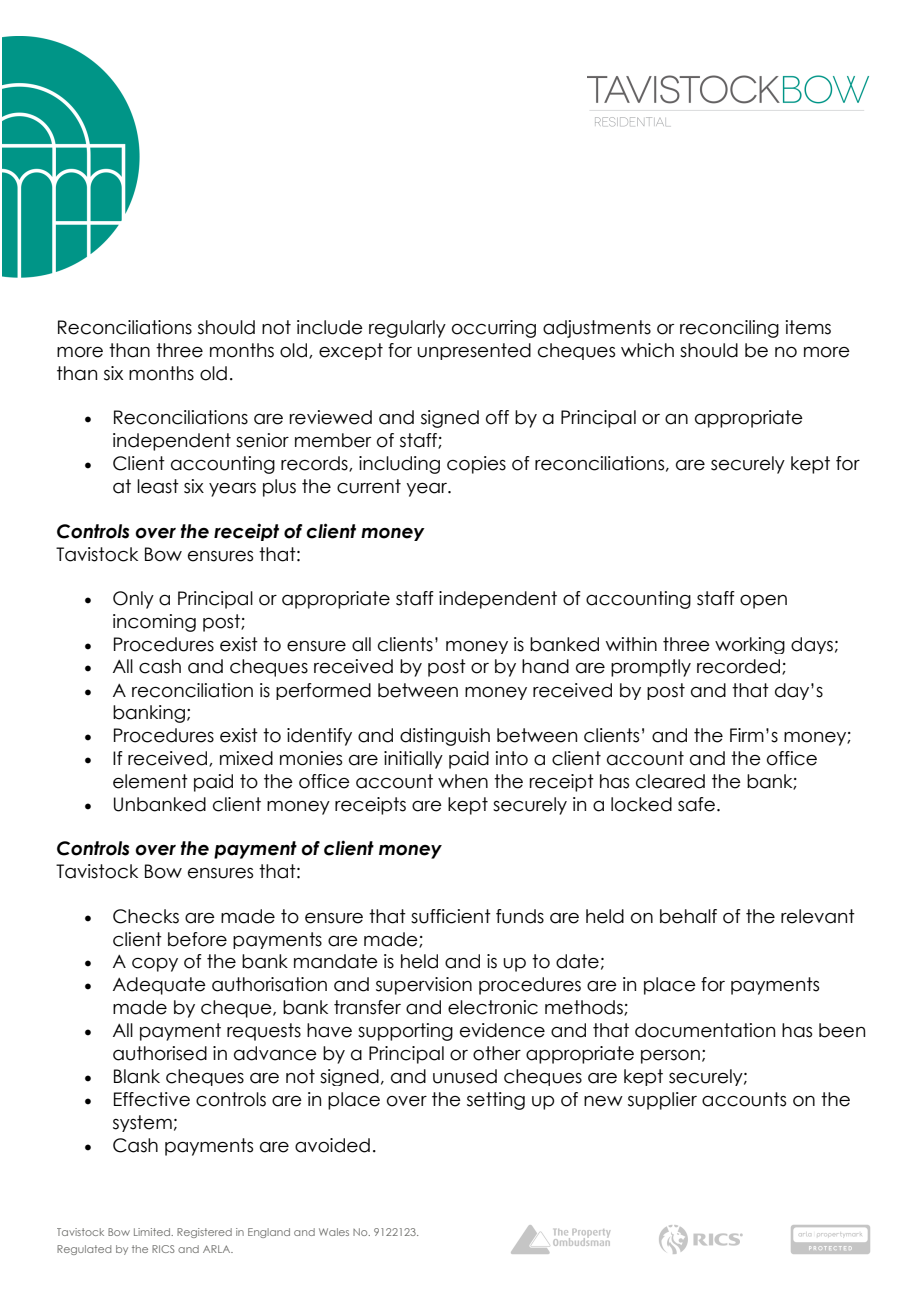 Image resolution: width=924 pixels, height=1308 pixels. I want to click on recorded, so click(740, 667).
